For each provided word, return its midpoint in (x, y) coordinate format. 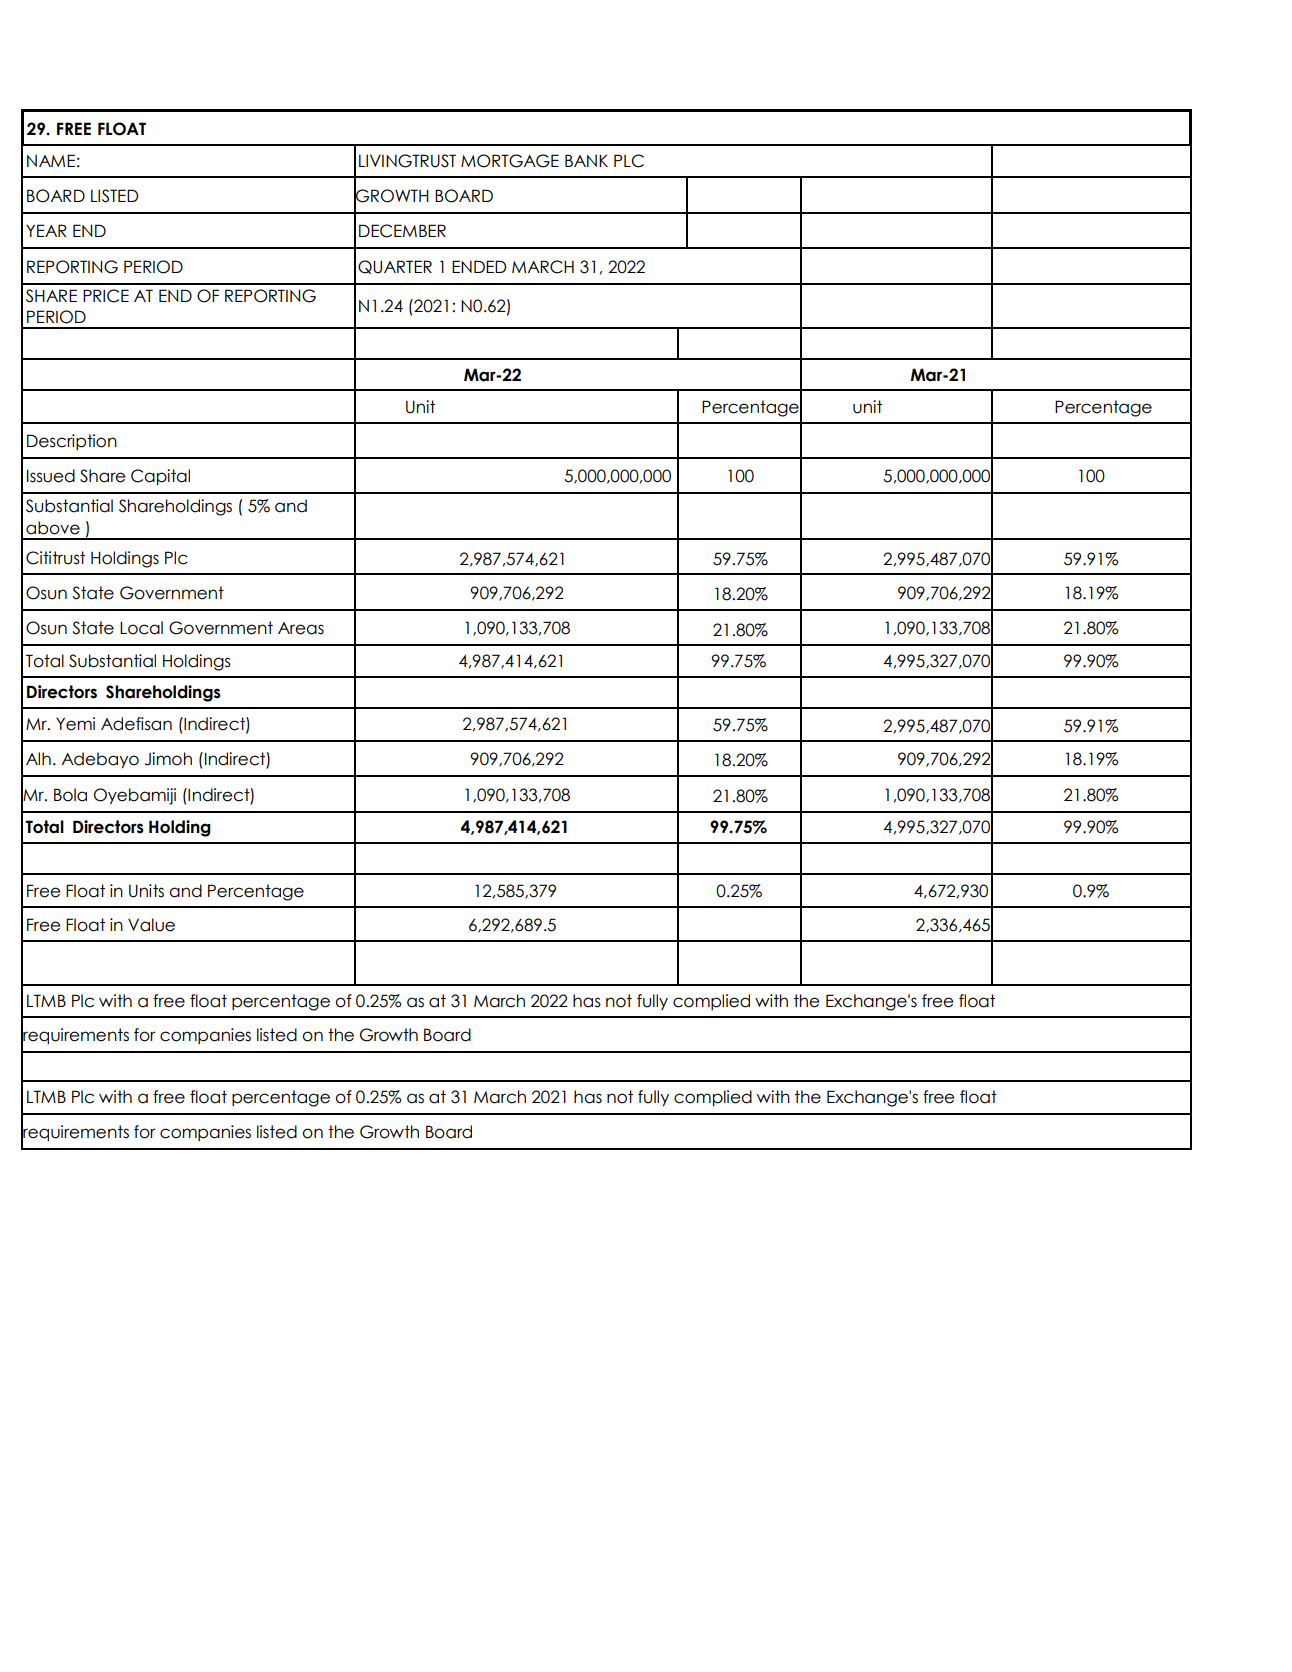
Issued (51, 476)
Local (141, 628)
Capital (160, 477)
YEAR (46, 230)
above (53, 528)
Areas (301, 628)
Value (151, 925)
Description (72, 442)
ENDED (479, 266)
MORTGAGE (510, 161)
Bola (70, 795)
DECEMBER (402, 231)
